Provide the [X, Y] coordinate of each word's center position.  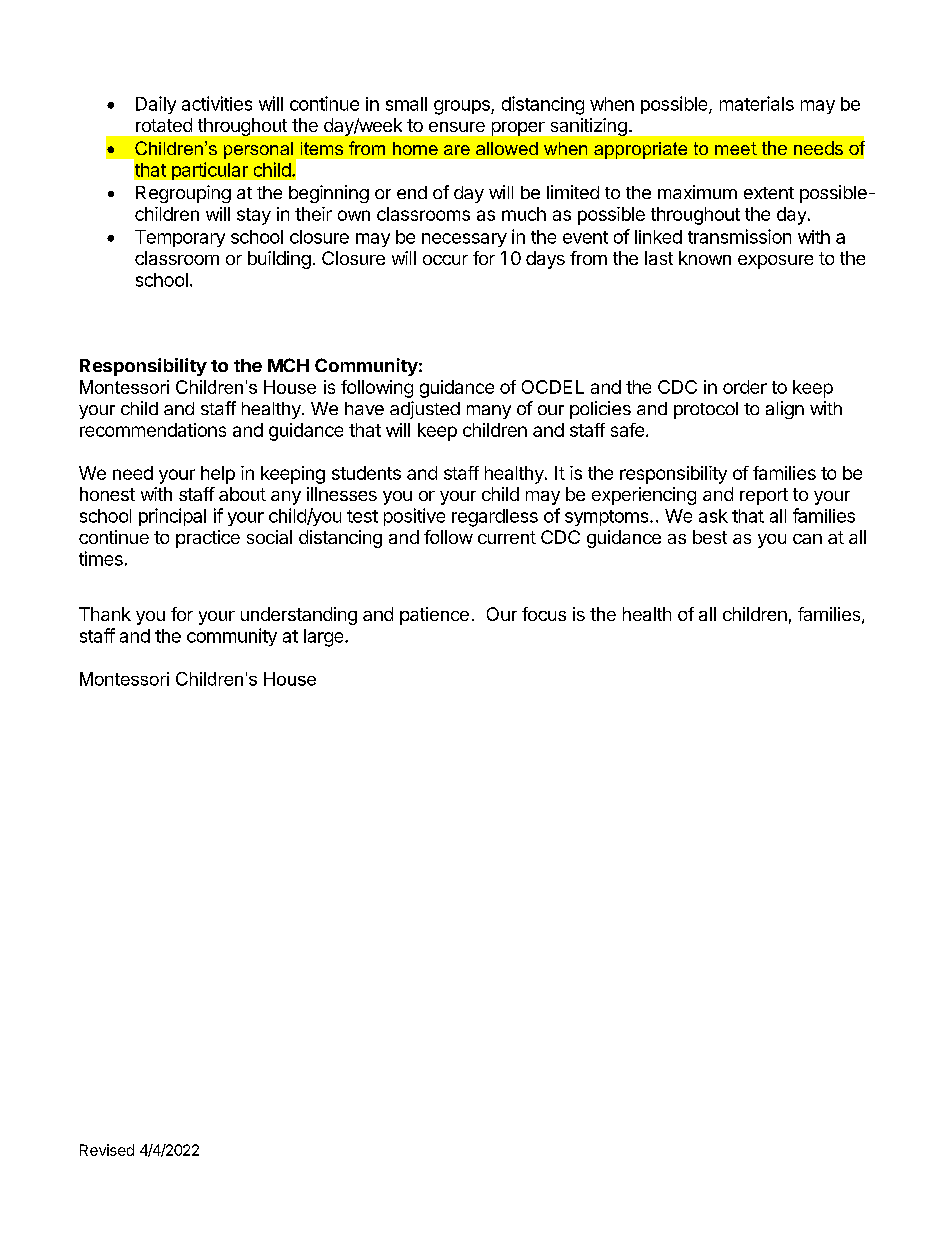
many [489, 412]
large [325, 638]
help [218, 475]
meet [736, 148]
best [710, 537]
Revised [107, 1150]
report [764, 496]
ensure [457, 127]
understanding [299, 616]
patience [434, 616]
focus [544, 614]
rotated [164, 125]
